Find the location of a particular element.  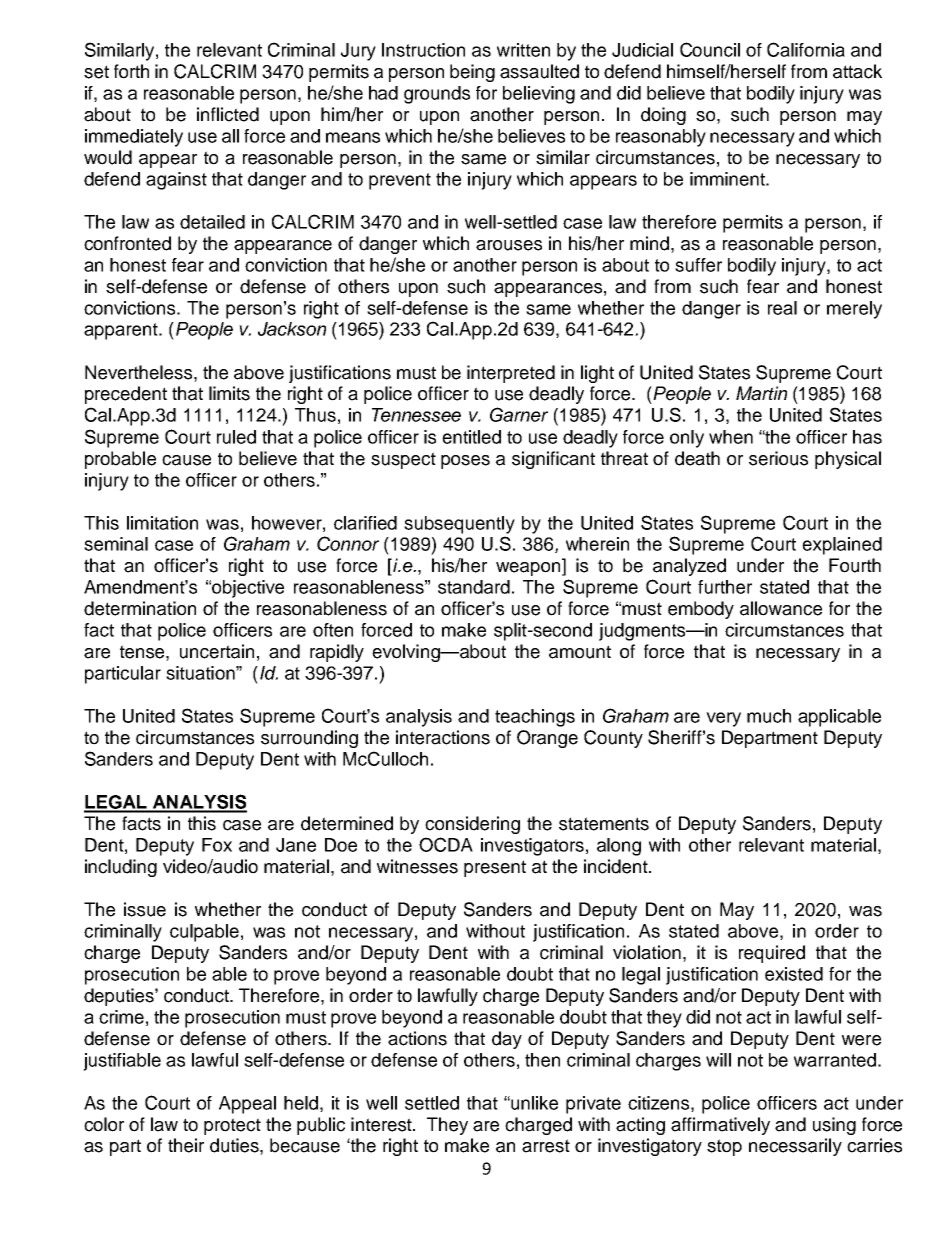

inflicted is located at coordinates (228, 114).
